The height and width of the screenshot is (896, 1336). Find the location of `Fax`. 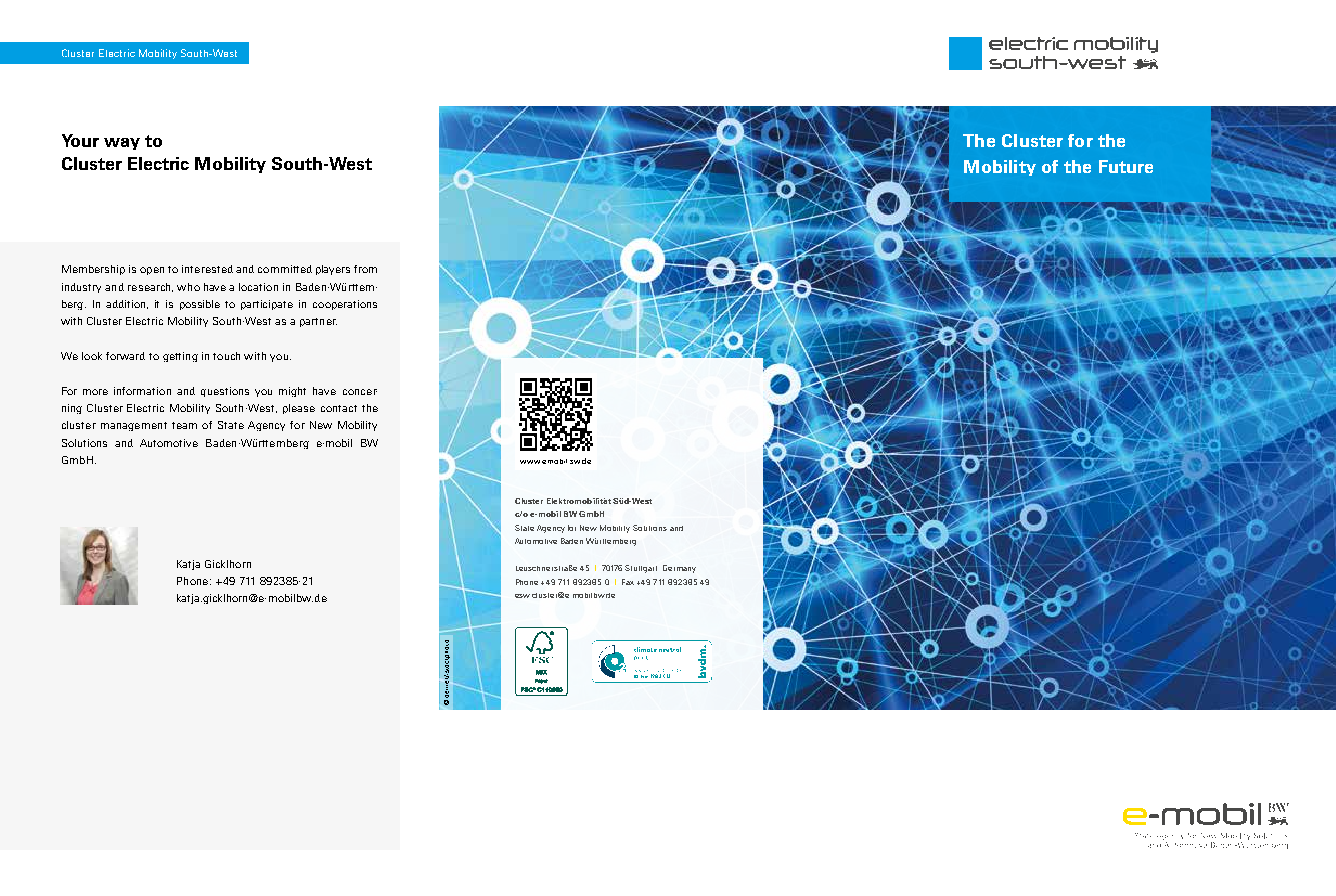

Fax is located at coordinates (628, 582).
